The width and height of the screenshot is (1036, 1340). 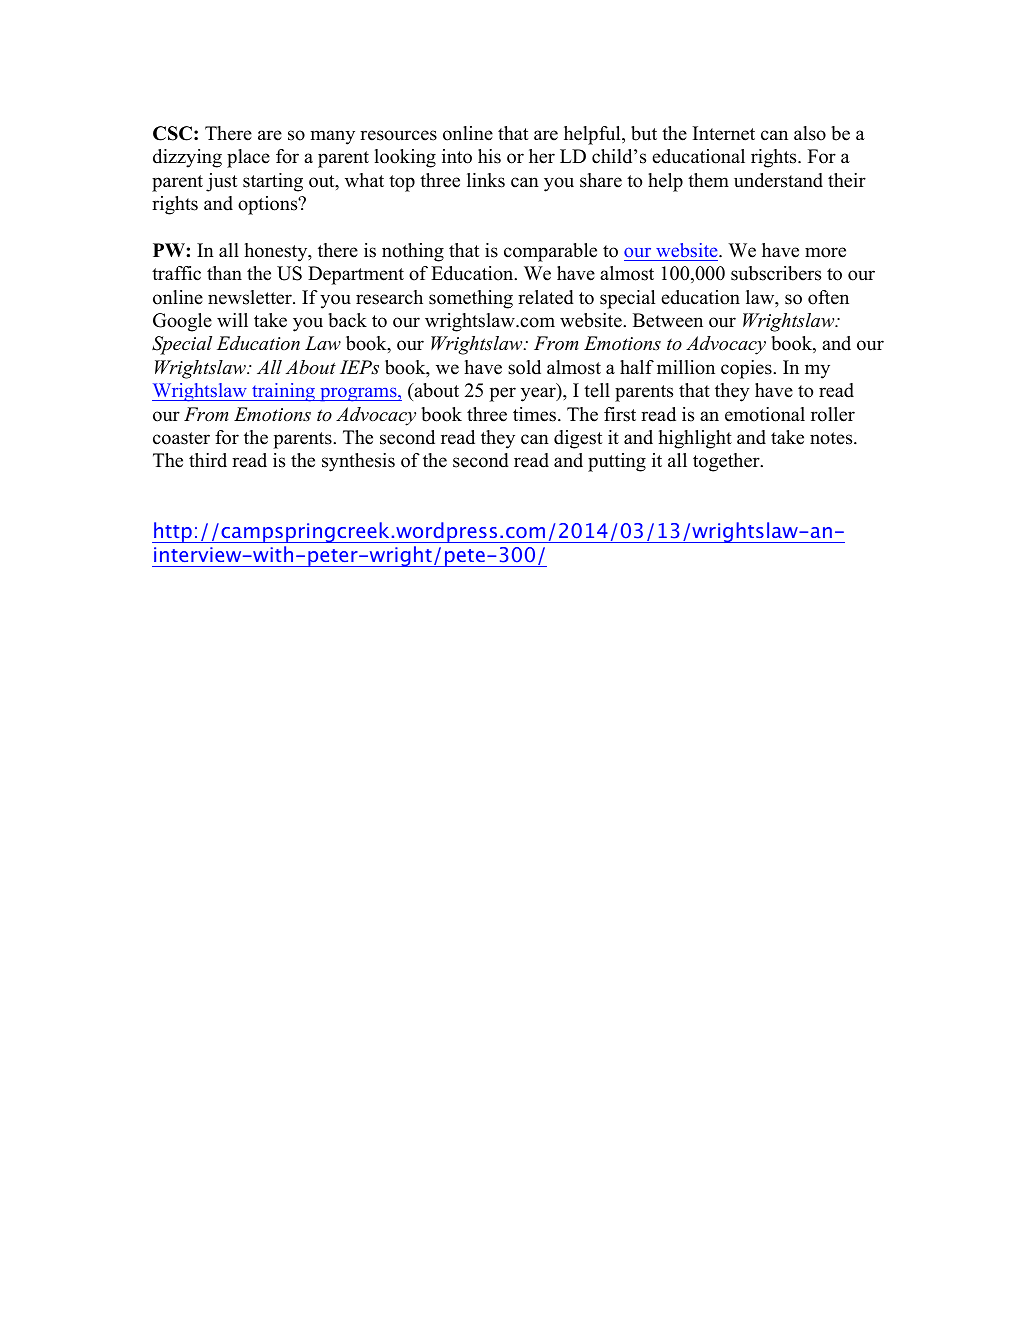 What do you see at coordinates (471, 299) in the screenshot?
I see `something` at bounding box center [471, 299].
